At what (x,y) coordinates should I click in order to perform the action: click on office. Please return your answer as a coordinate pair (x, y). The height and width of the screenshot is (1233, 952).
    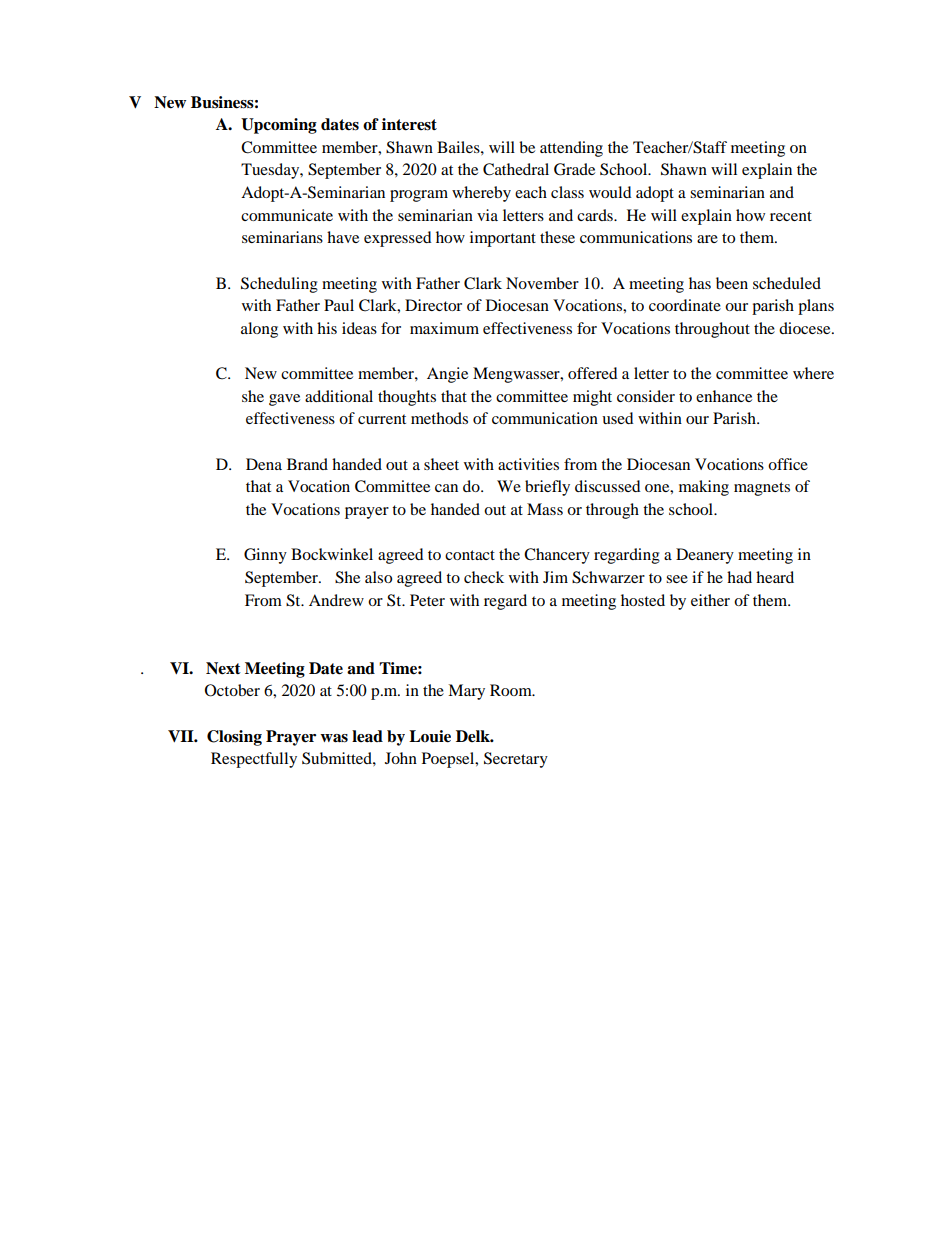
    Looking at the image, I should click on (788, 464).
